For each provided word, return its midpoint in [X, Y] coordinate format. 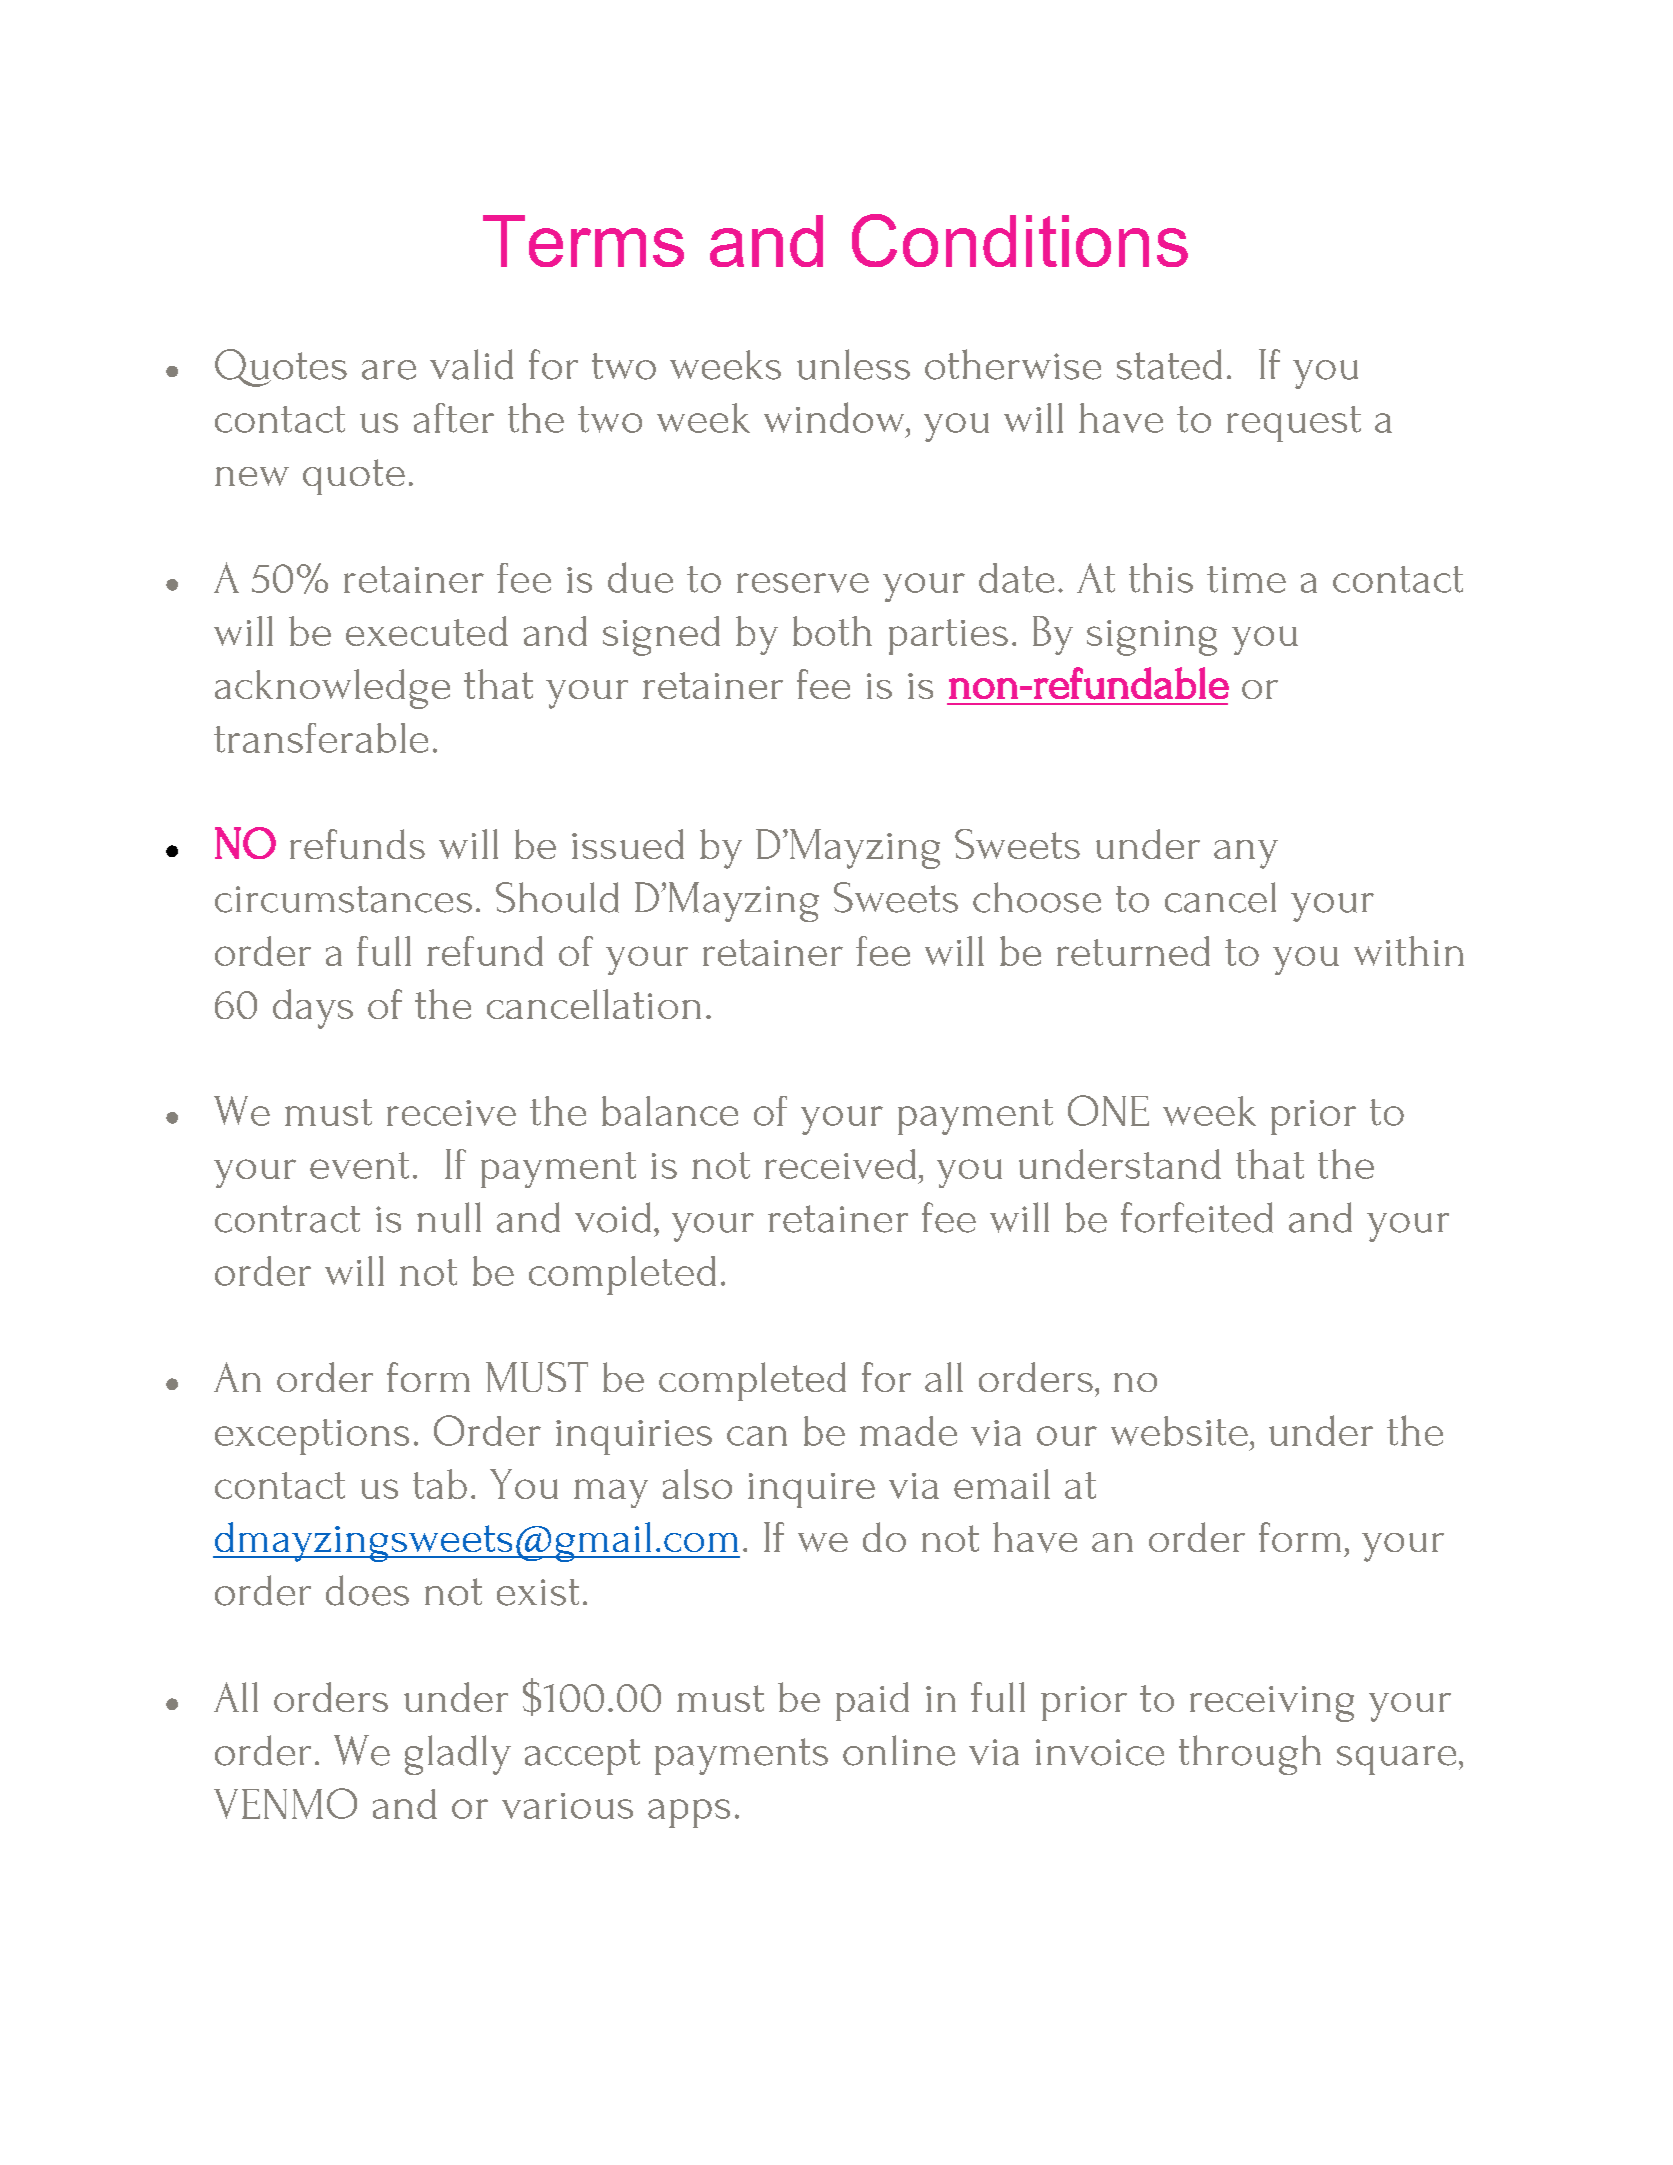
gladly [458, 1755]
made [908, 1431]
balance [670, 1111]
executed [427, 631]
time [1246, 579]
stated [1169, 364]
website [1179, 1431]
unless [853, 364]
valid [471, 364]
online [899, 1750]
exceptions [312, 1437]
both [832, 631]
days [313, 1009]
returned [1133, 951]
